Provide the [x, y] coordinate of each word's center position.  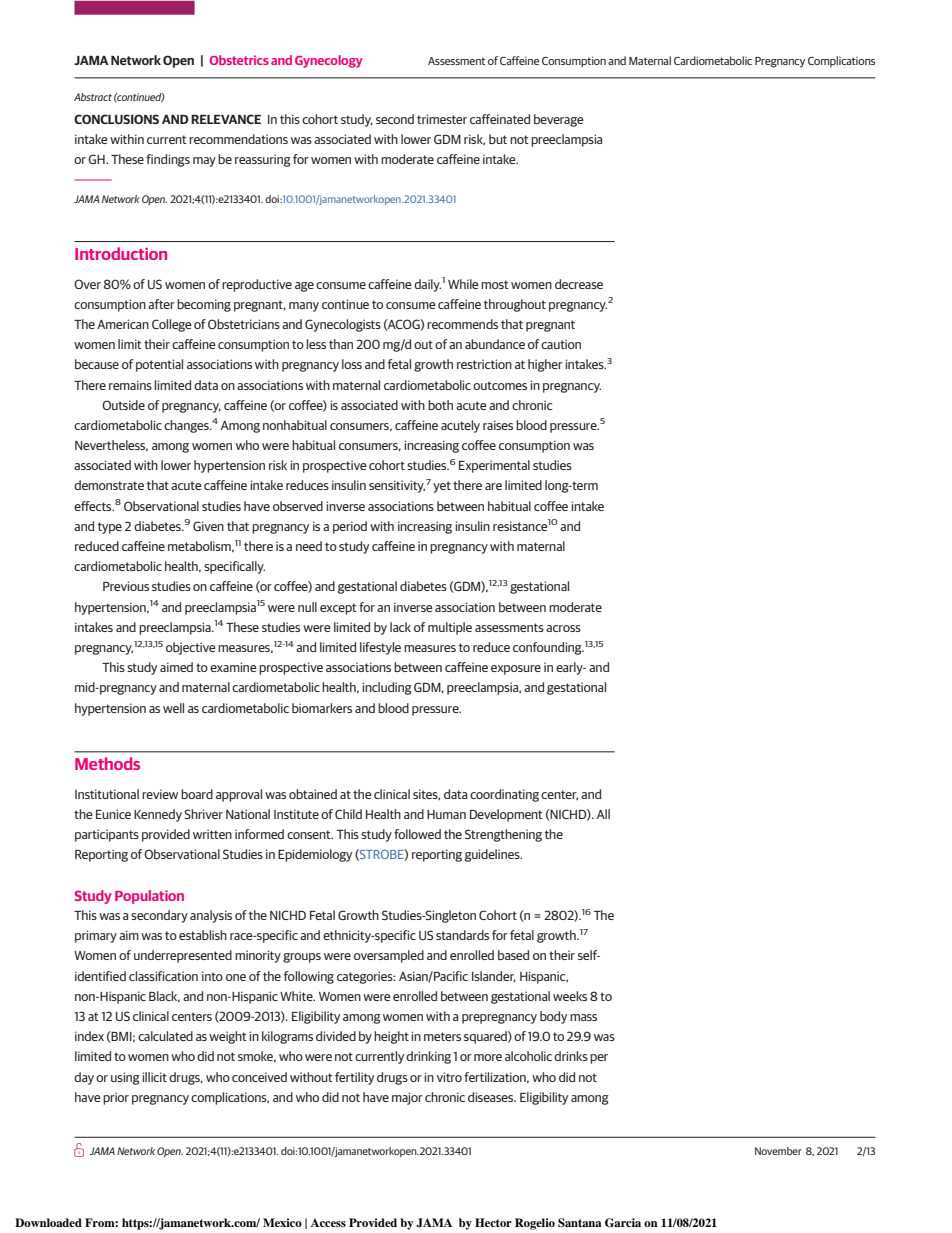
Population [149, 897]
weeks [570, 996]
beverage [559, 120]
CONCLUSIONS [116, 119]
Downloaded [48, 1222]
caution [561, 344]
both [440, 405]
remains [130, 385]
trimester [442, 119]
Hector [493, 1222]
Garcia [623, 1223]
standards [462, 935]
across [563, 628]
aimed [176, 667]
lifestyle [380, 648]
